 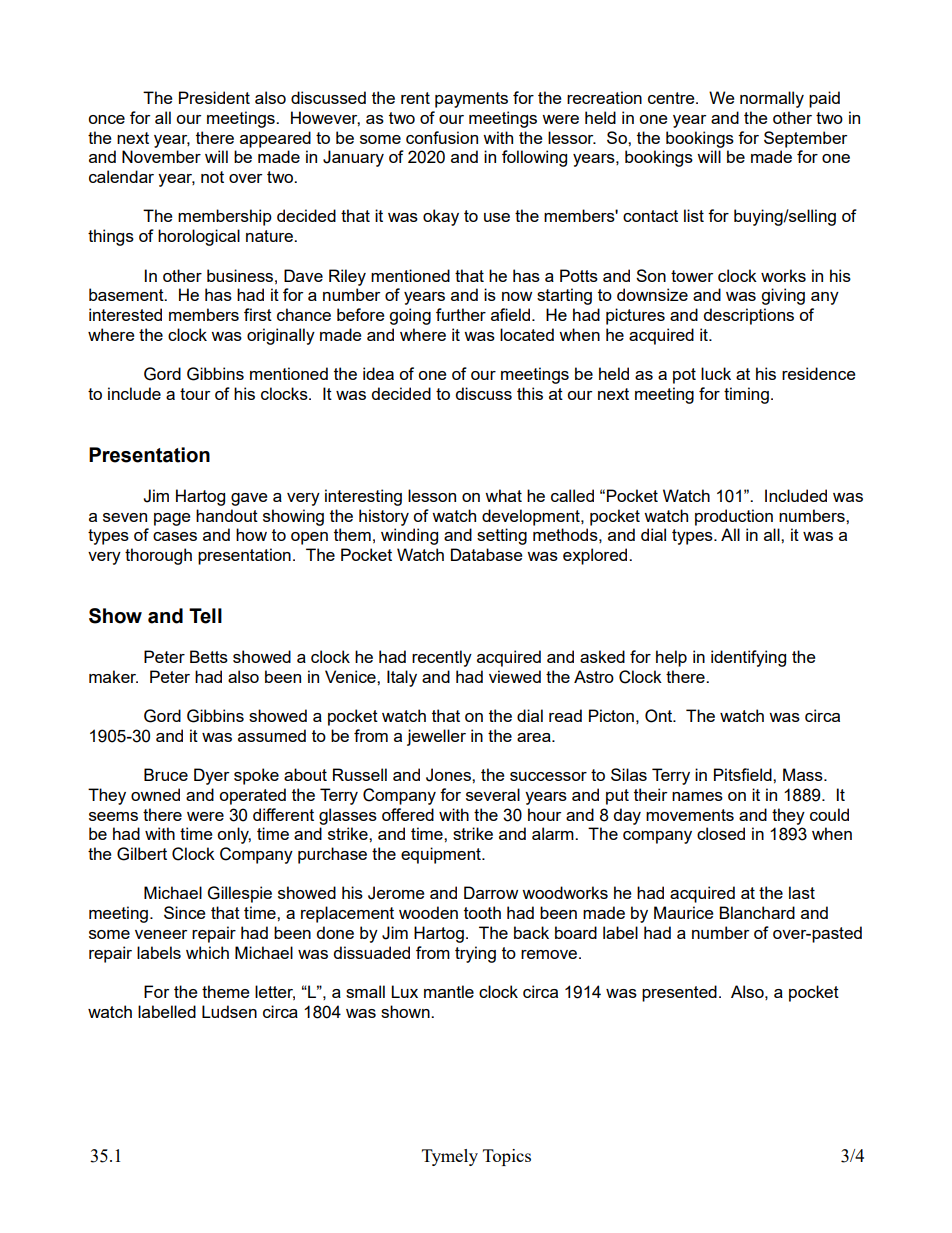 I want to click on several, so click(x=493, y=794).
